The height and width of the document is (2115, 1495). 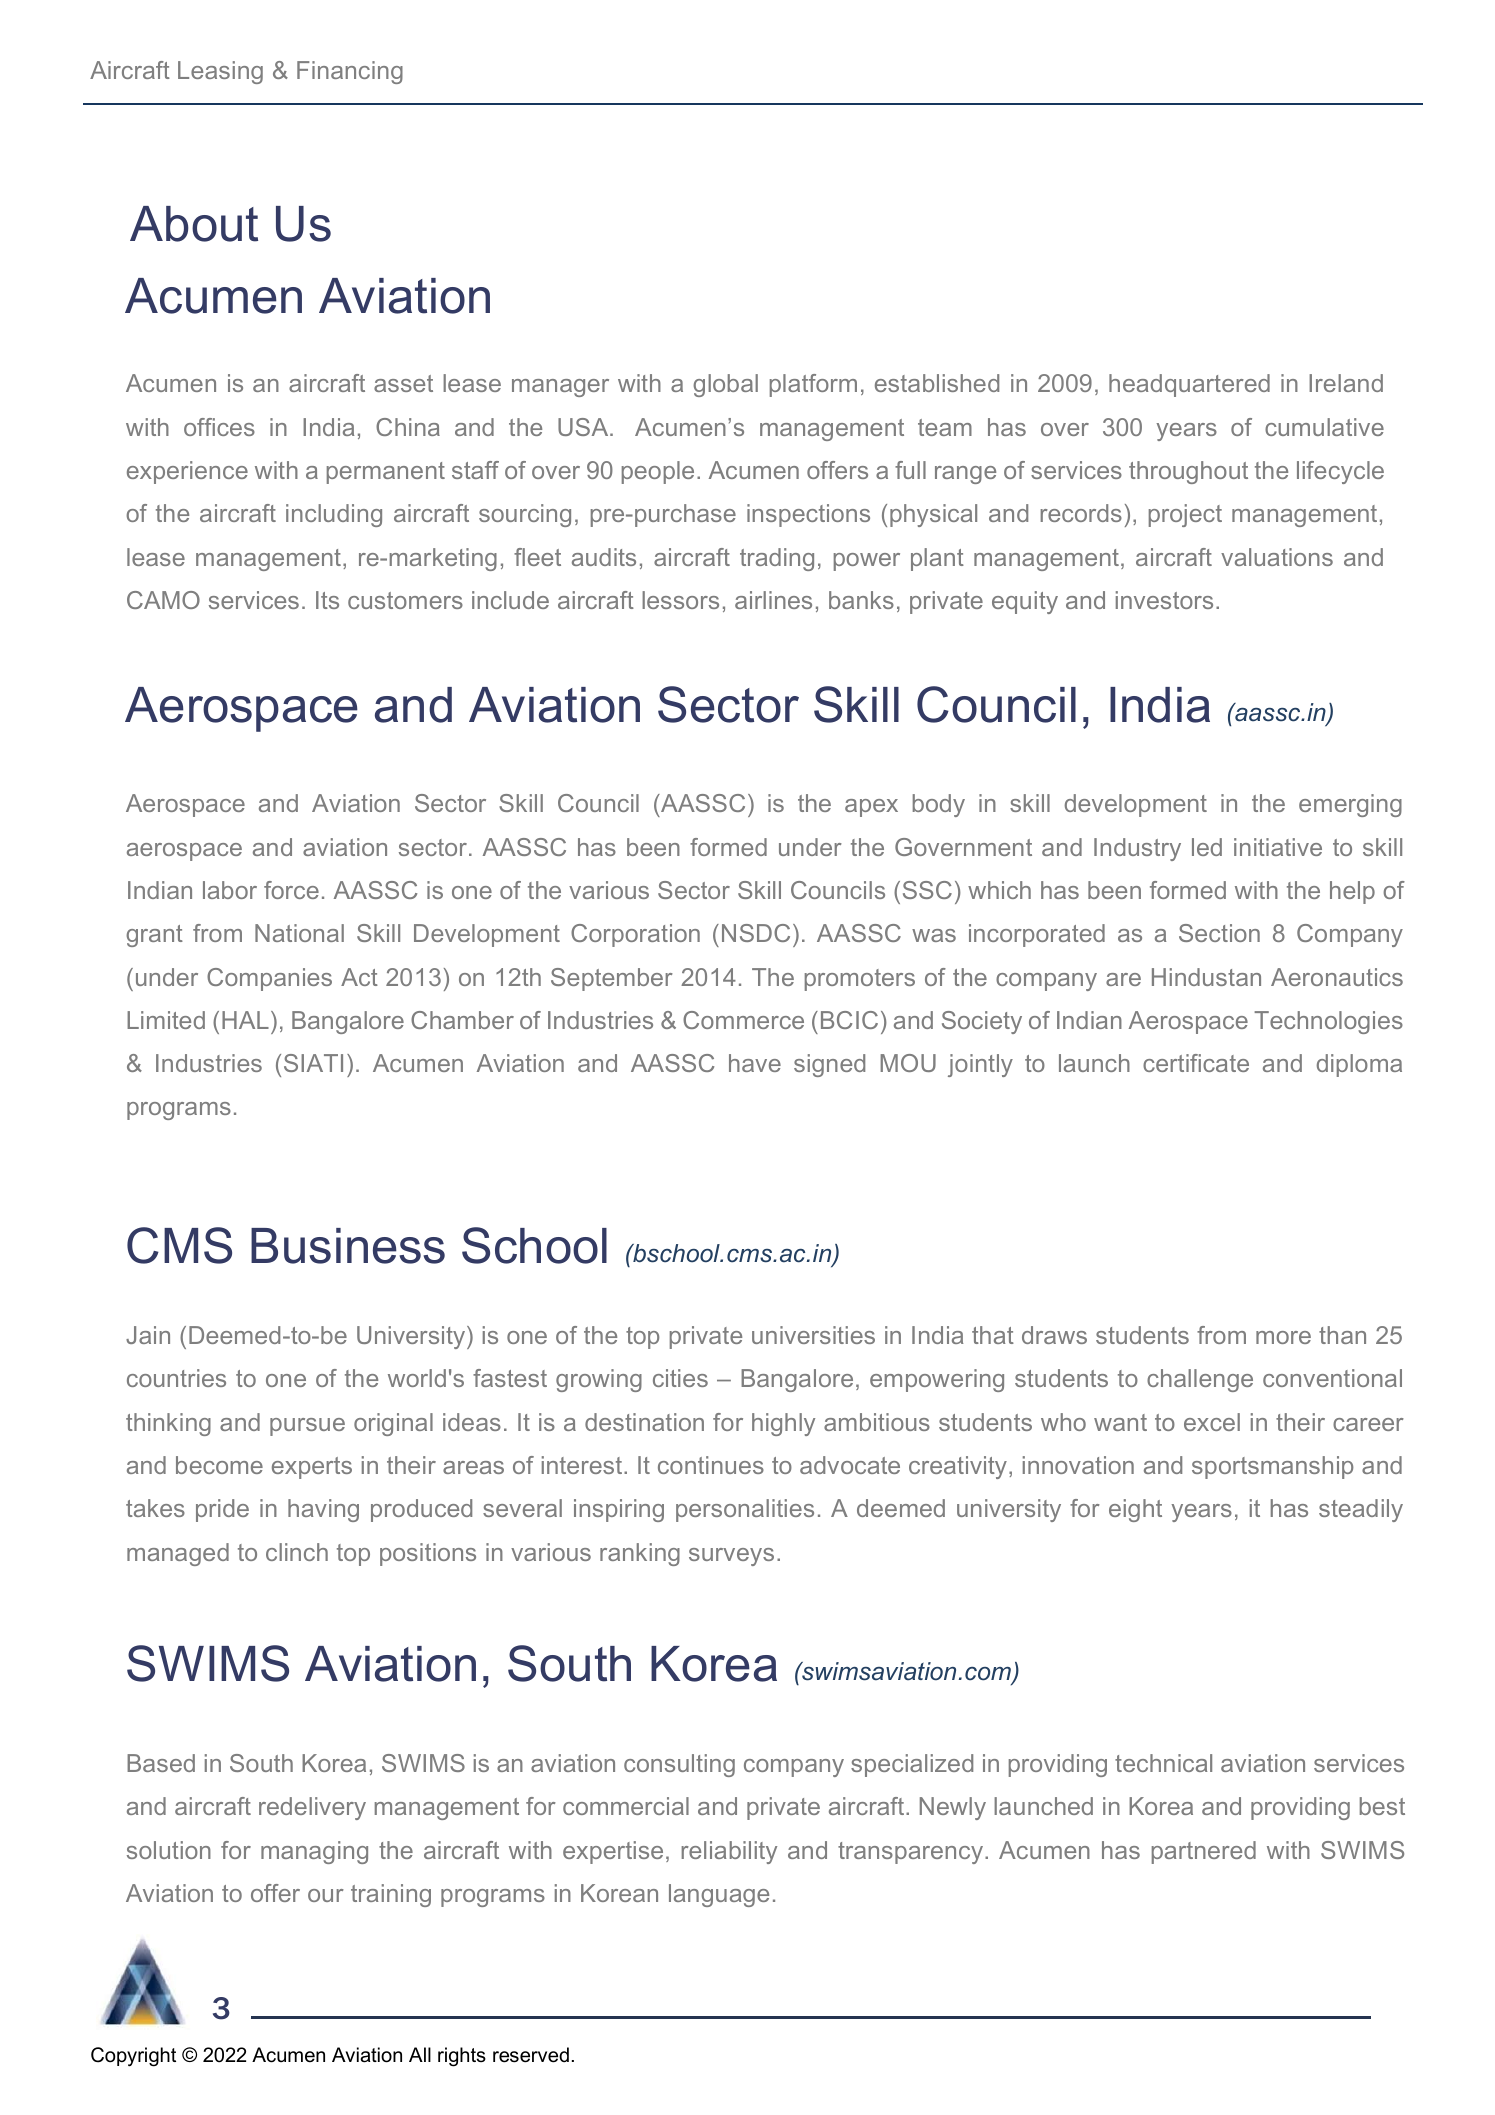 I want to click on Companies, so click(x=269, y=979).
